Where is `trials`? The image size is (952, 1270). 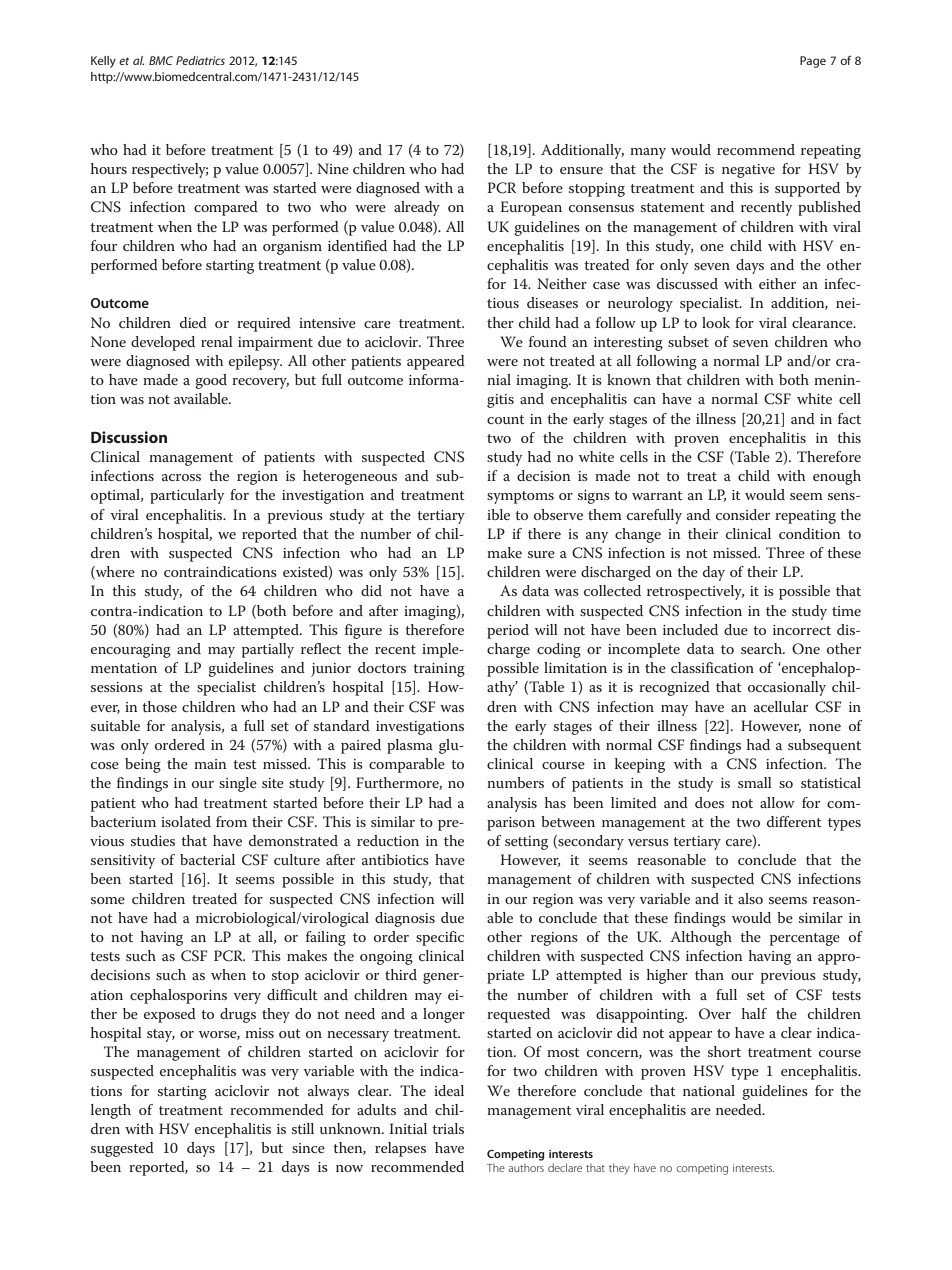 trials is located at coordinates (448, 1128).
